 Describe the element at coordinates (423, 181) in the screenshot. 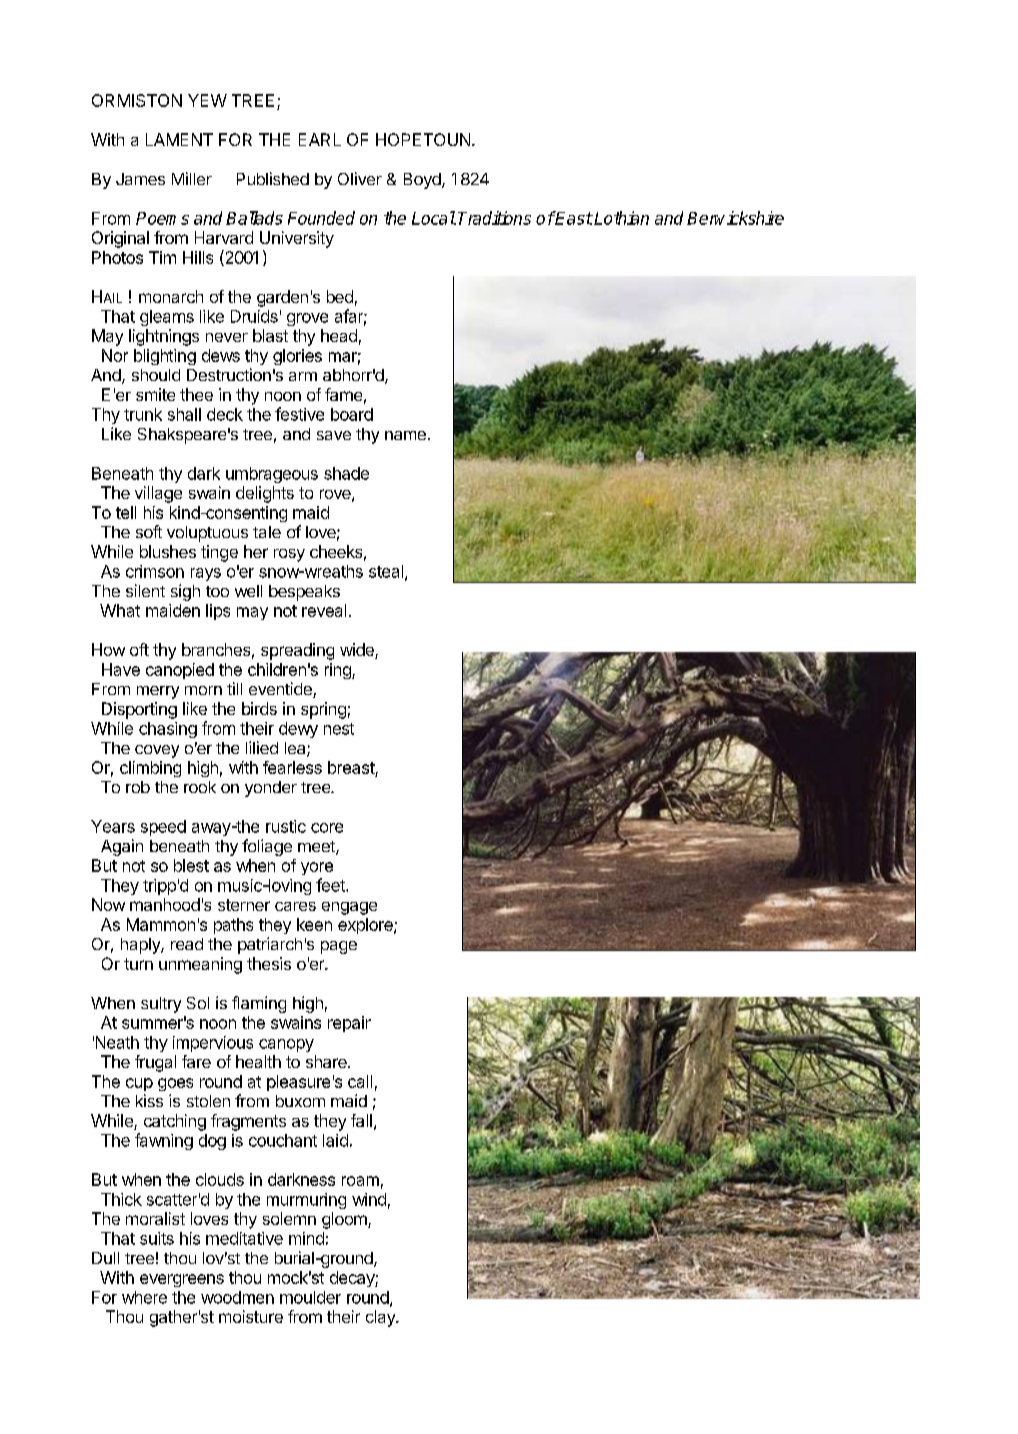

I see `Boyd` at that location.
